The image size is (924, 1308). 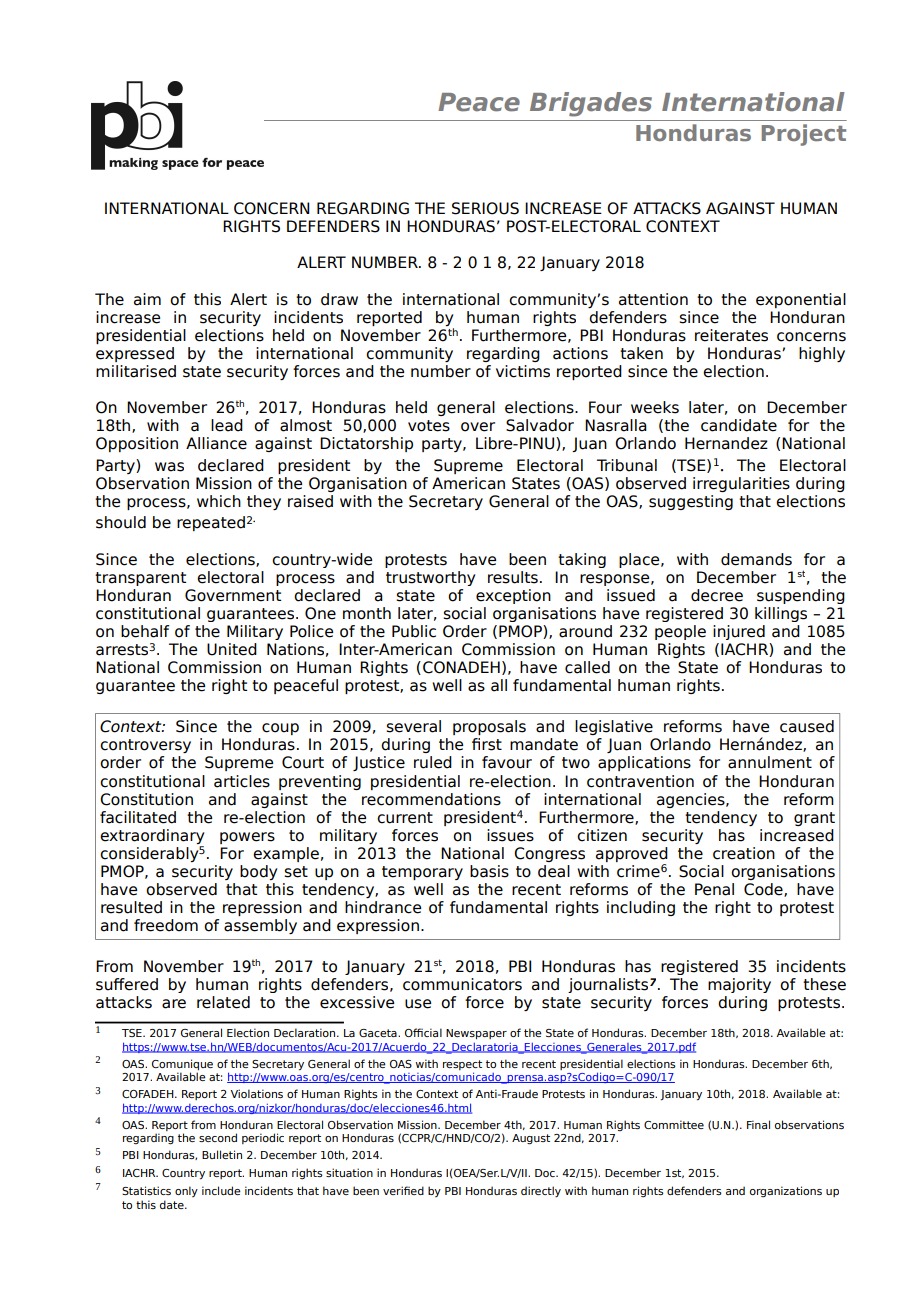 I want to click on Code, so click(x=764, y=890).
